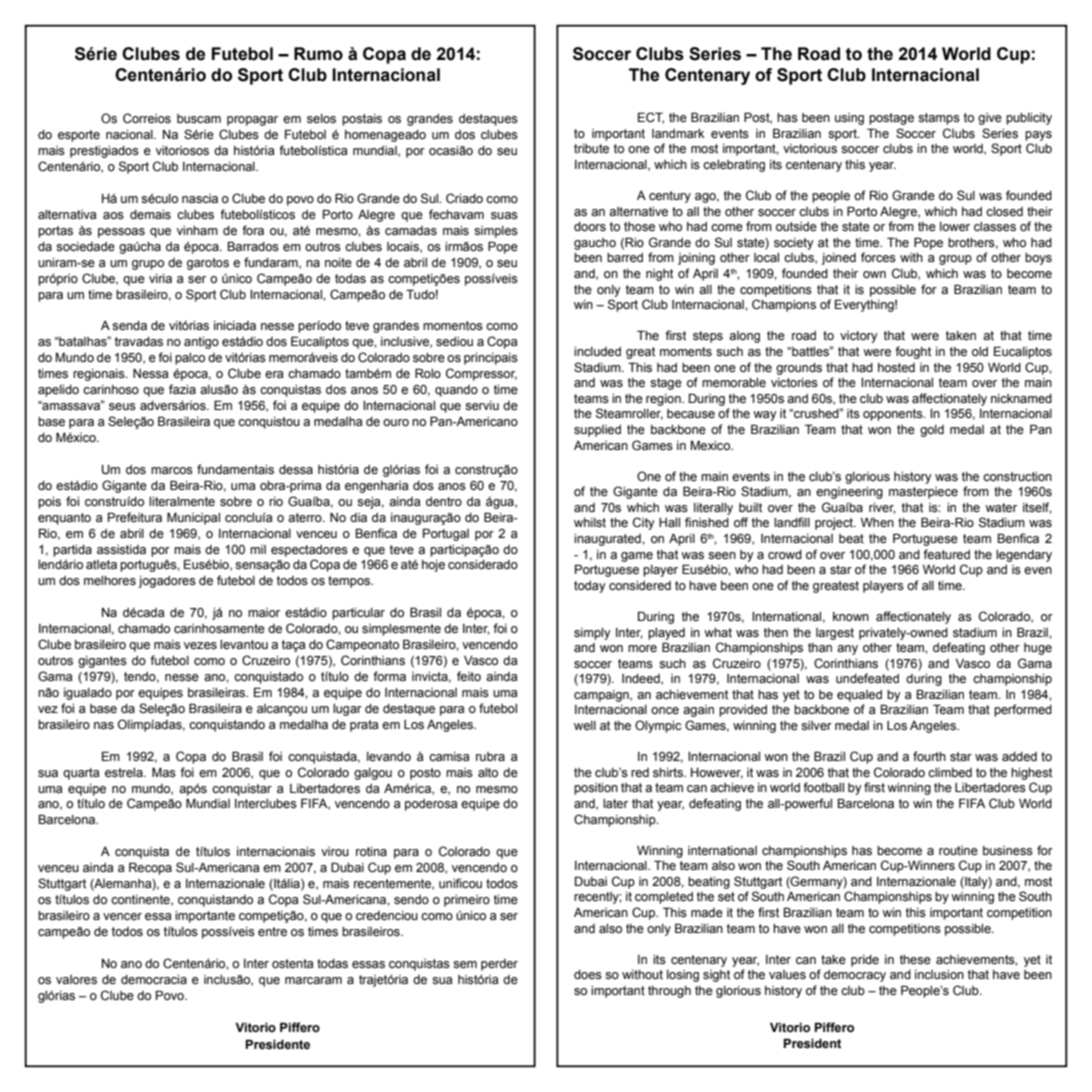 This screenshot has width=1092, height=1092. Describe the element at coordinates (499, 965) in the screenshot. I see `perder` at that location.
